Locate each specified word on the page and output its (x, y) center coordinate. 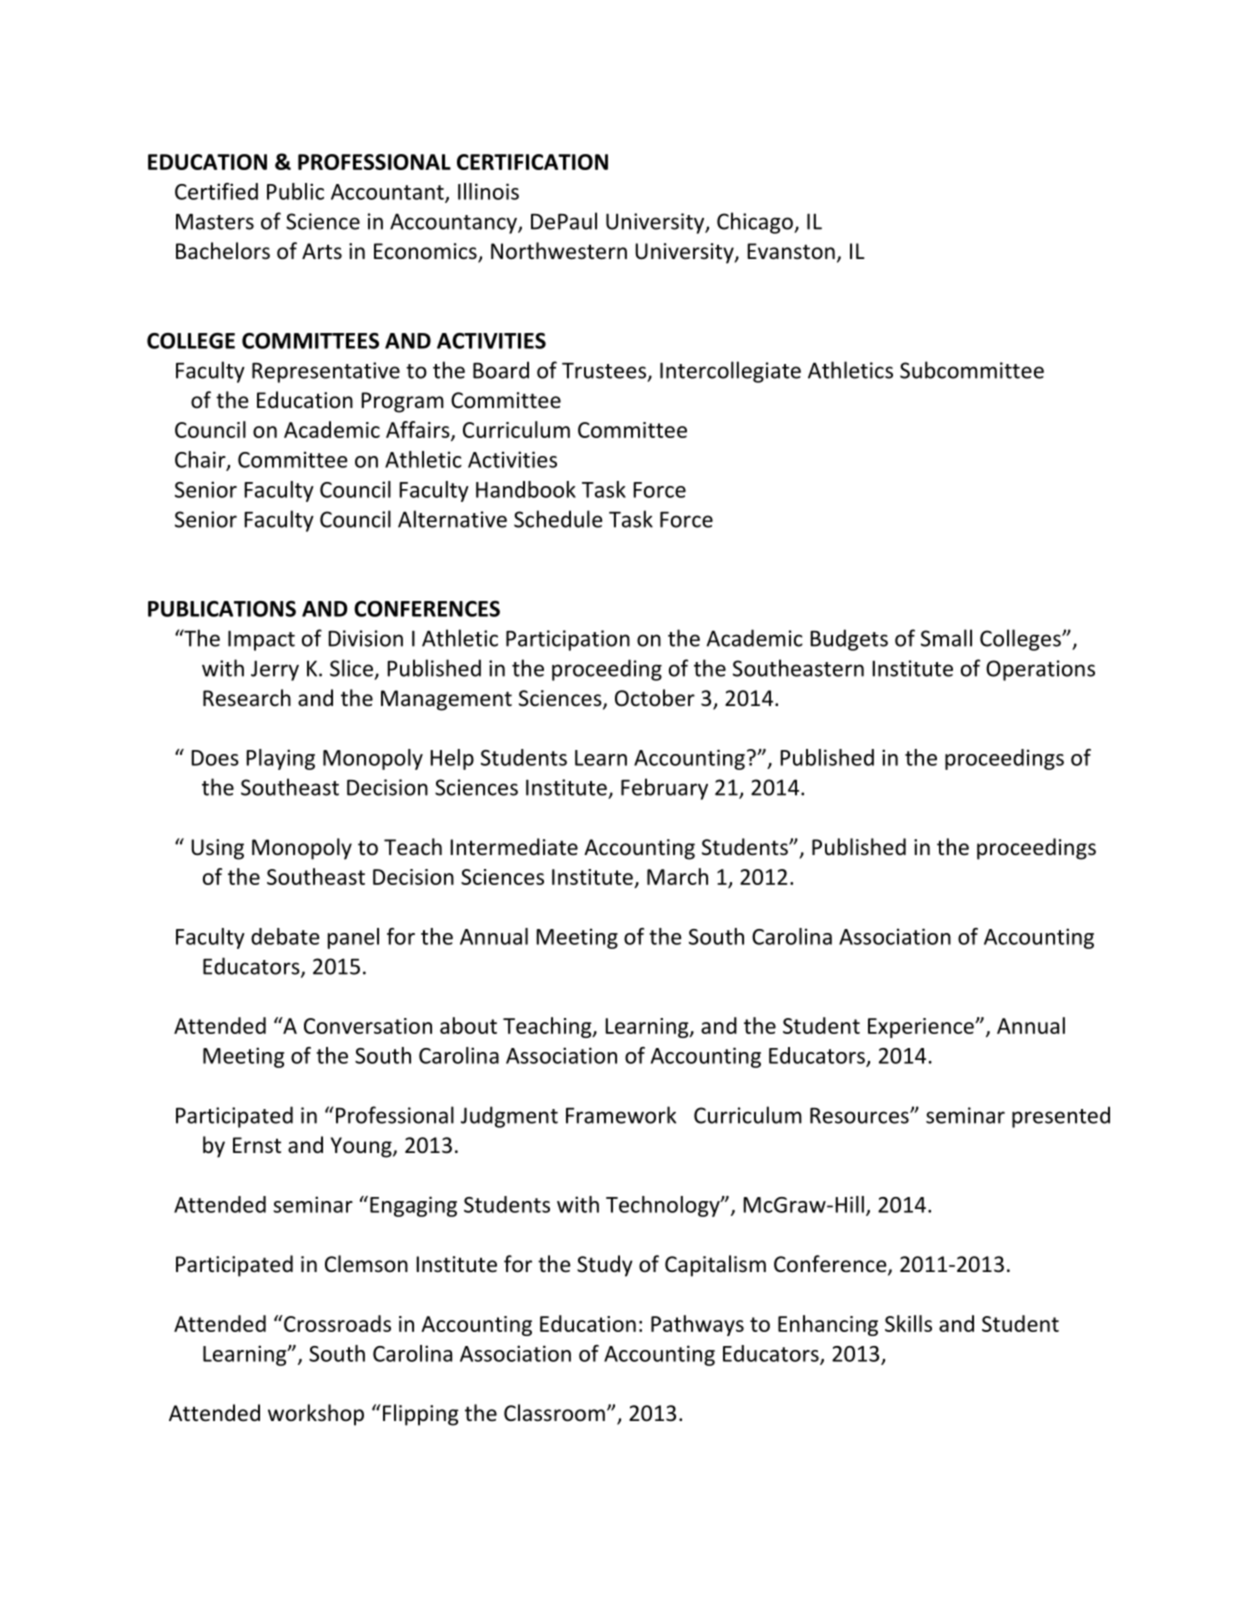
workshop (316, 1415)
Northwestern (559, 251)
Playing (280, 759)
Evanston (791, 251)
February (664, 789)
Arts (322, 251)
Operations (1040, 670)
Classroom (554, 1413)
